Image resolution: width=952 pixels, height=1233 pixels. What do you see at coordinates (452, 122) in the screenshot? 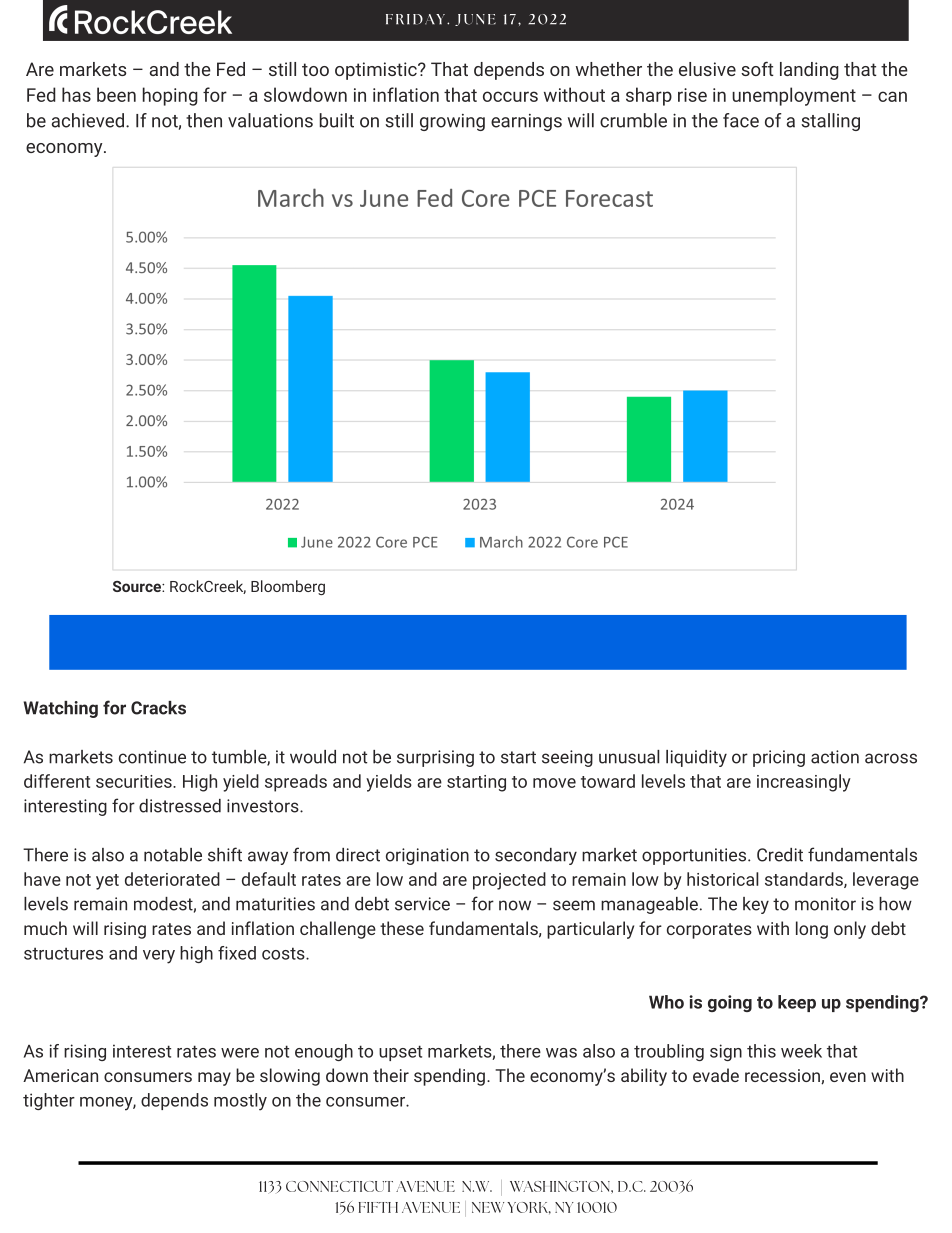
I see `growing` at bounding box center [452, 122].
